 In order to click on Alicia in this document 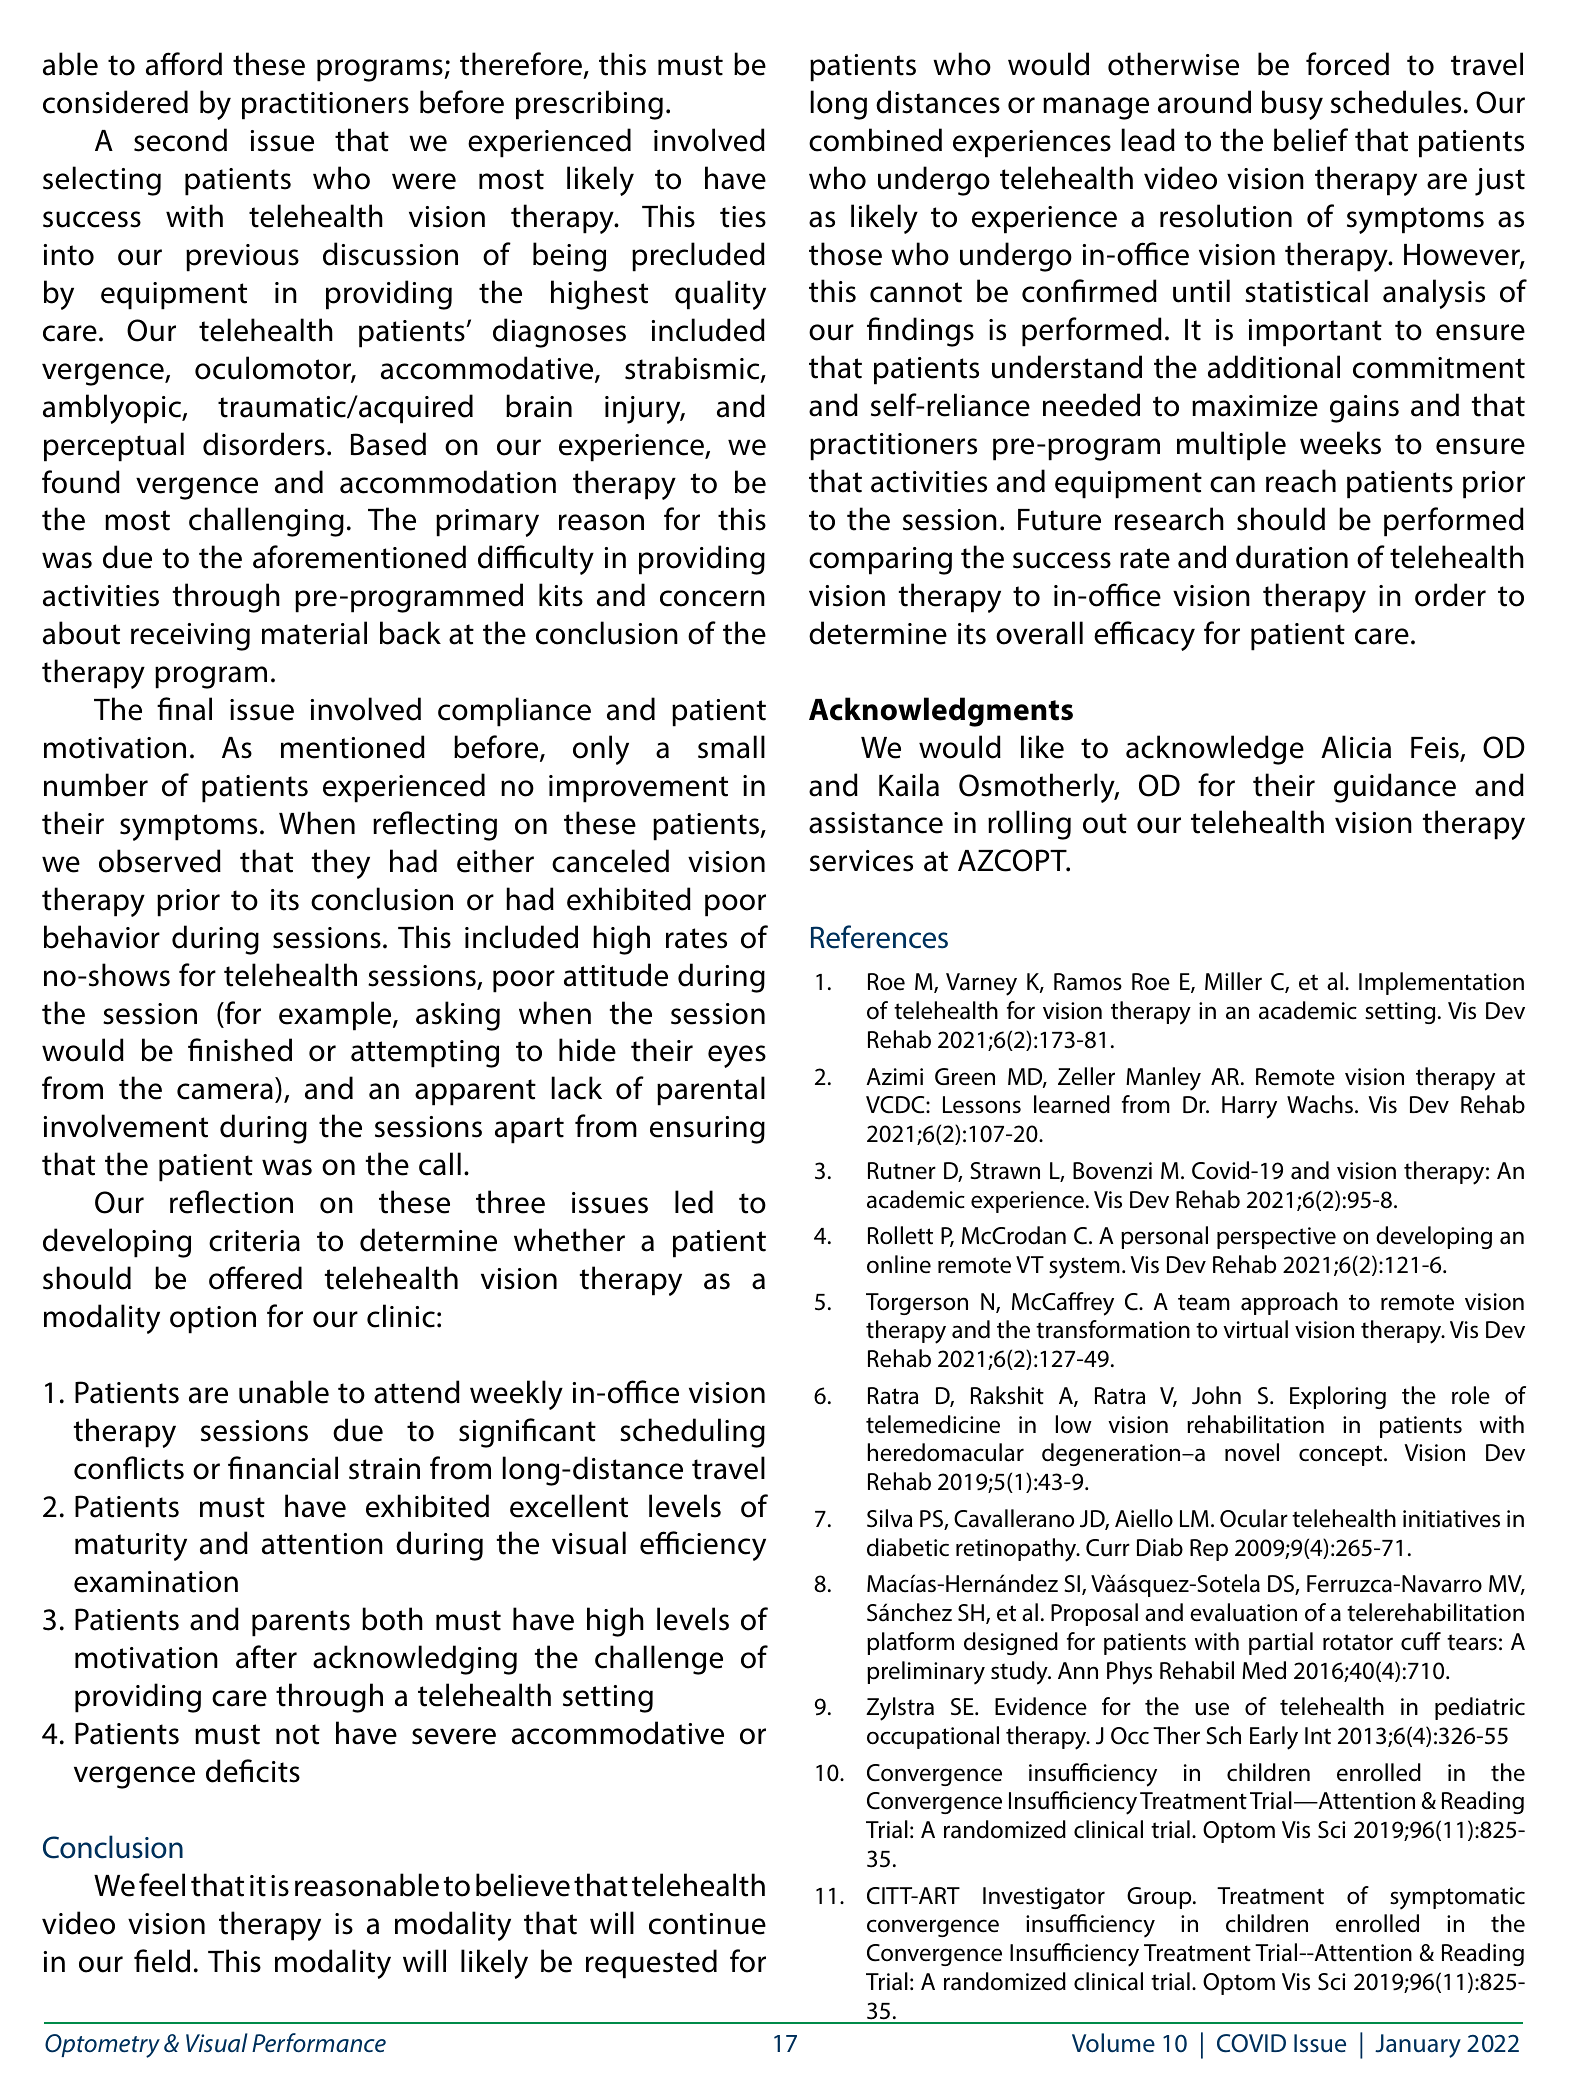, I will do `click(1356, 747)`.
